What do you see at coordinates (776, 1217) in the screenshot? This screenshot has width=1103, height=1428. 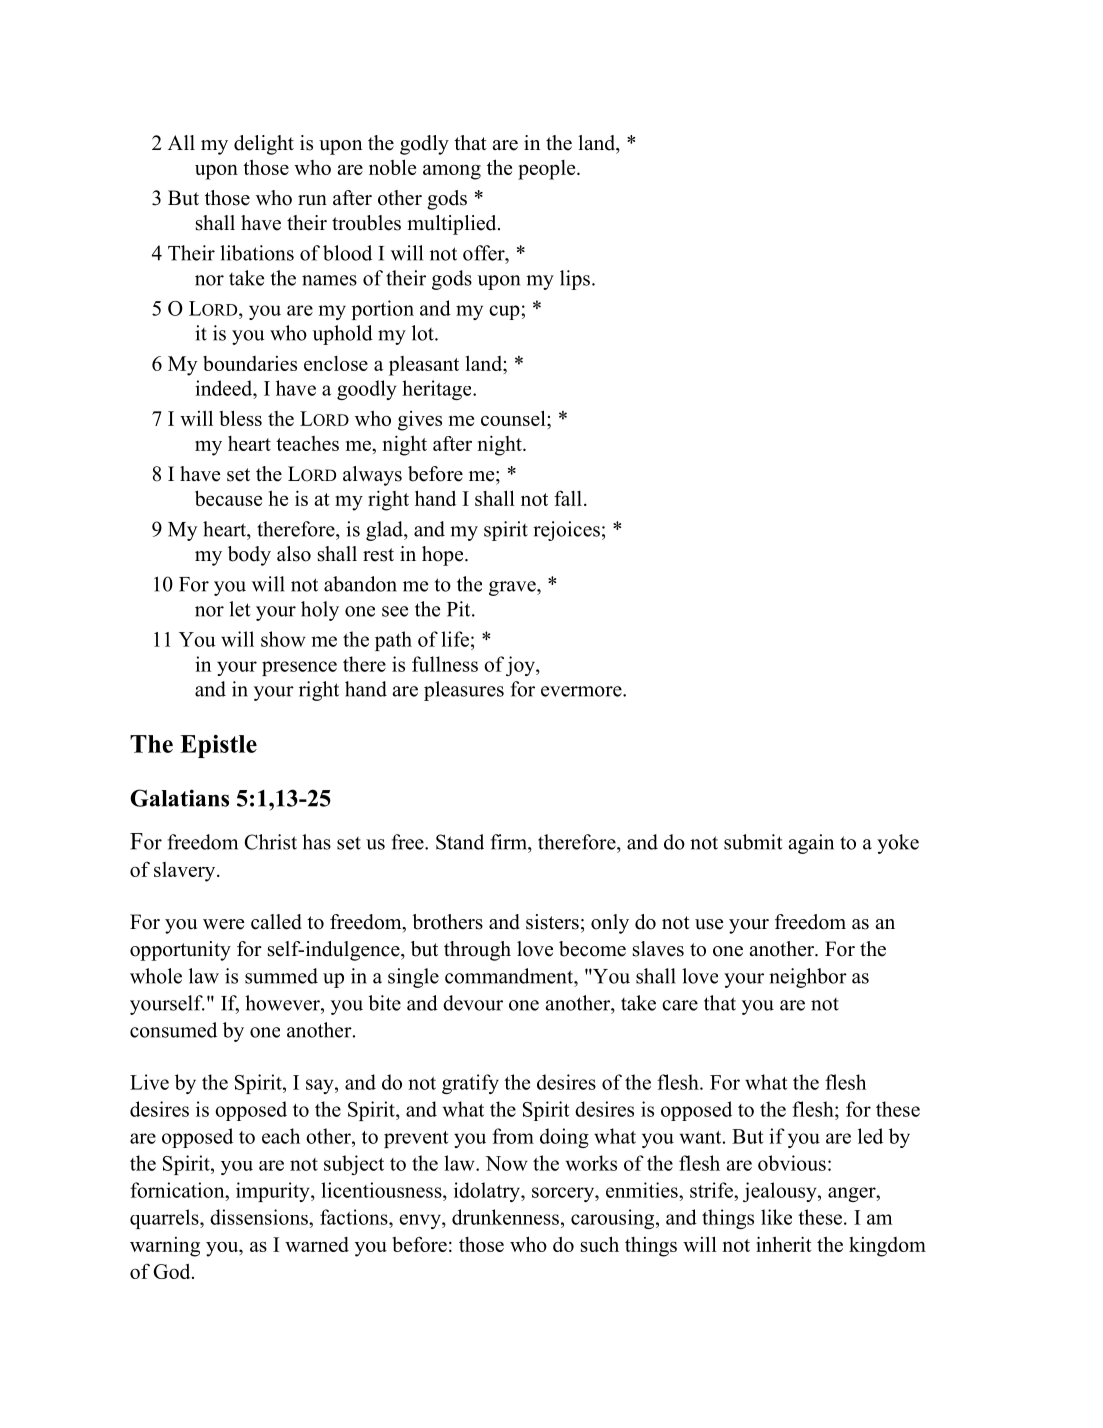 I see `like` at bounding box center [776, 1217].
